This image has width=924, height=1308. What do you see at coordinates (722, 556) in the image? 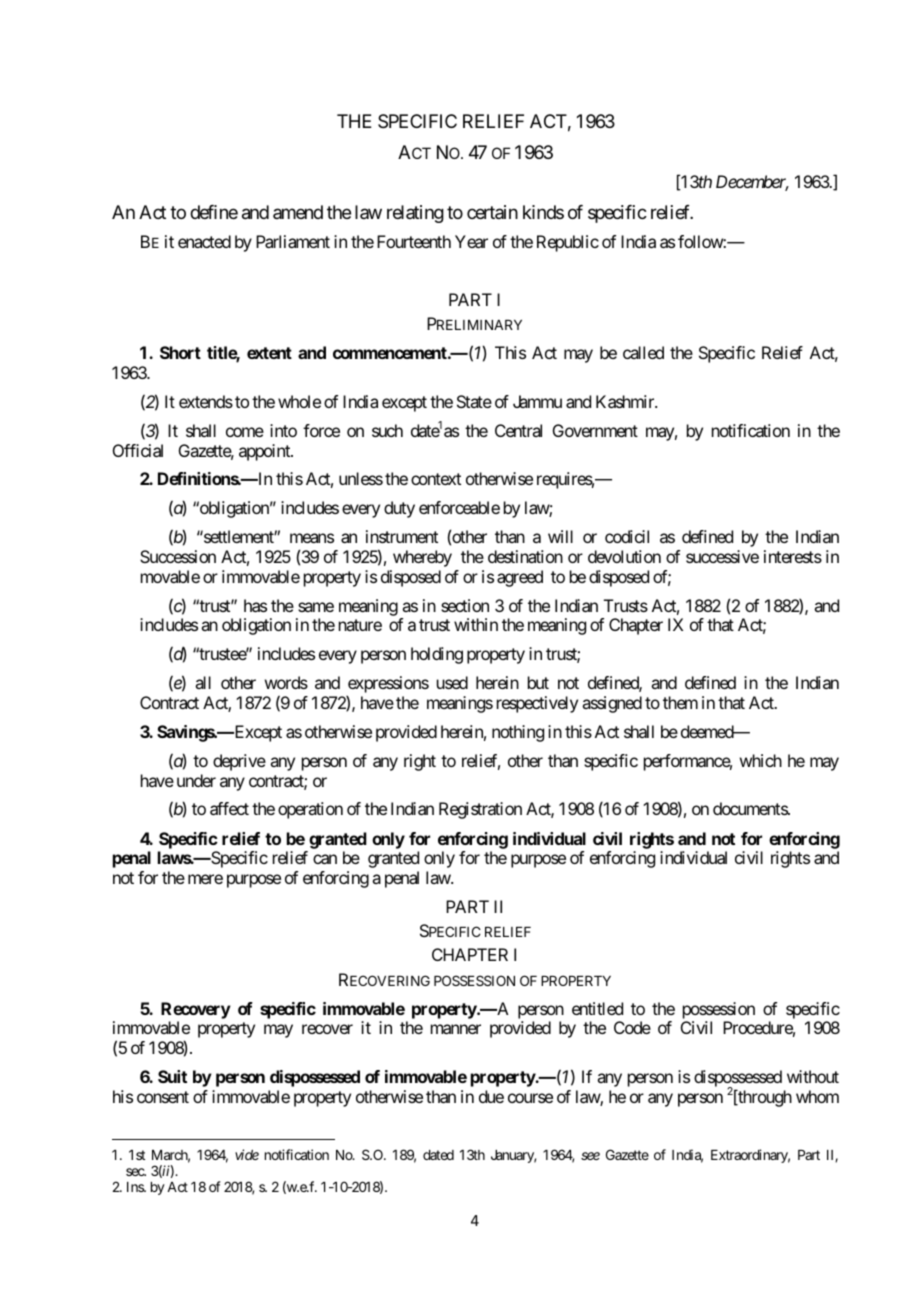
I see `successive` at bounding box center [722, 556].
